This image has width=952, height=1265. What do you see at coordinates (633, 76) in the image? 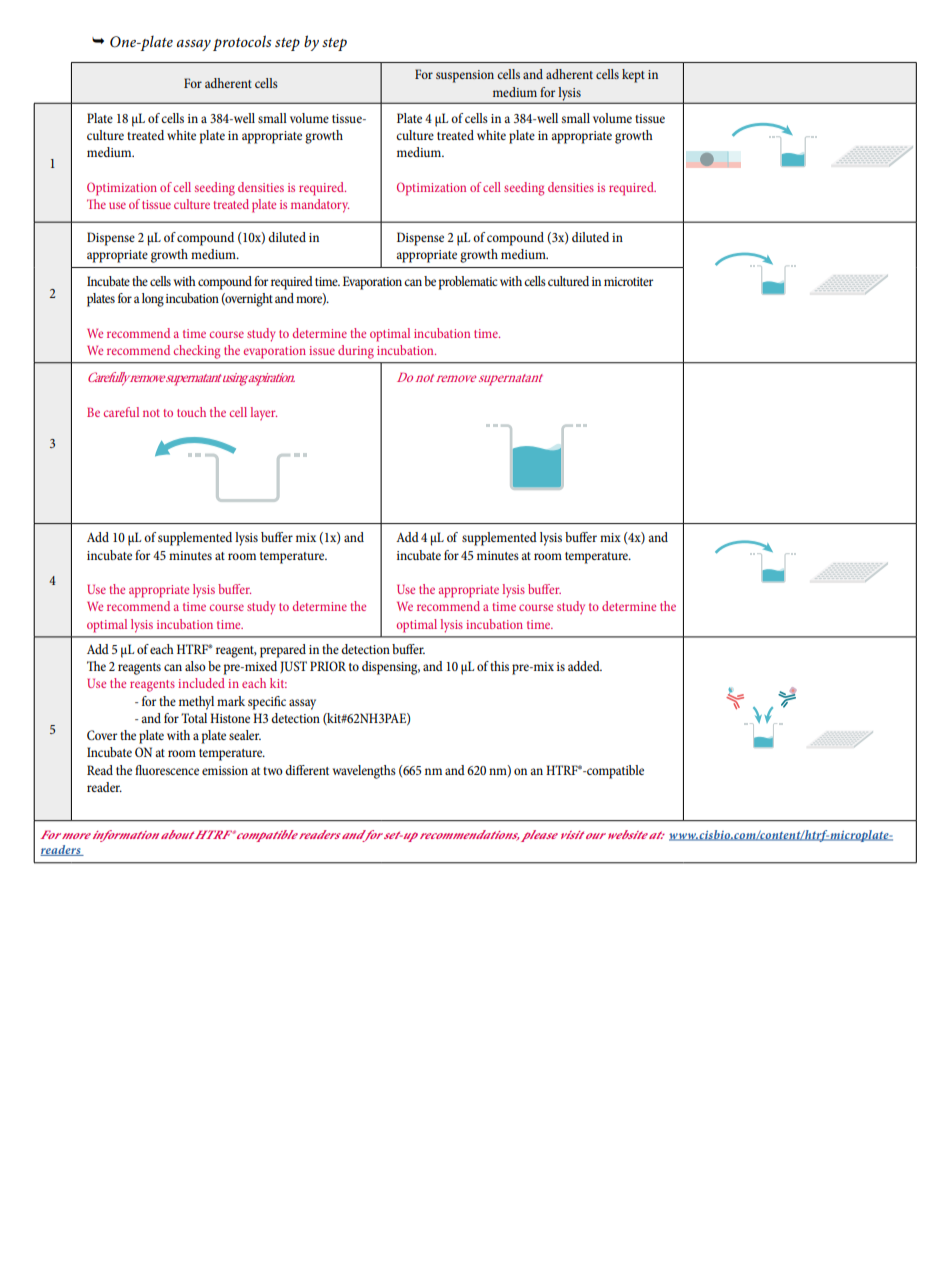
I see `kept` at bounding box center [633, 76].
